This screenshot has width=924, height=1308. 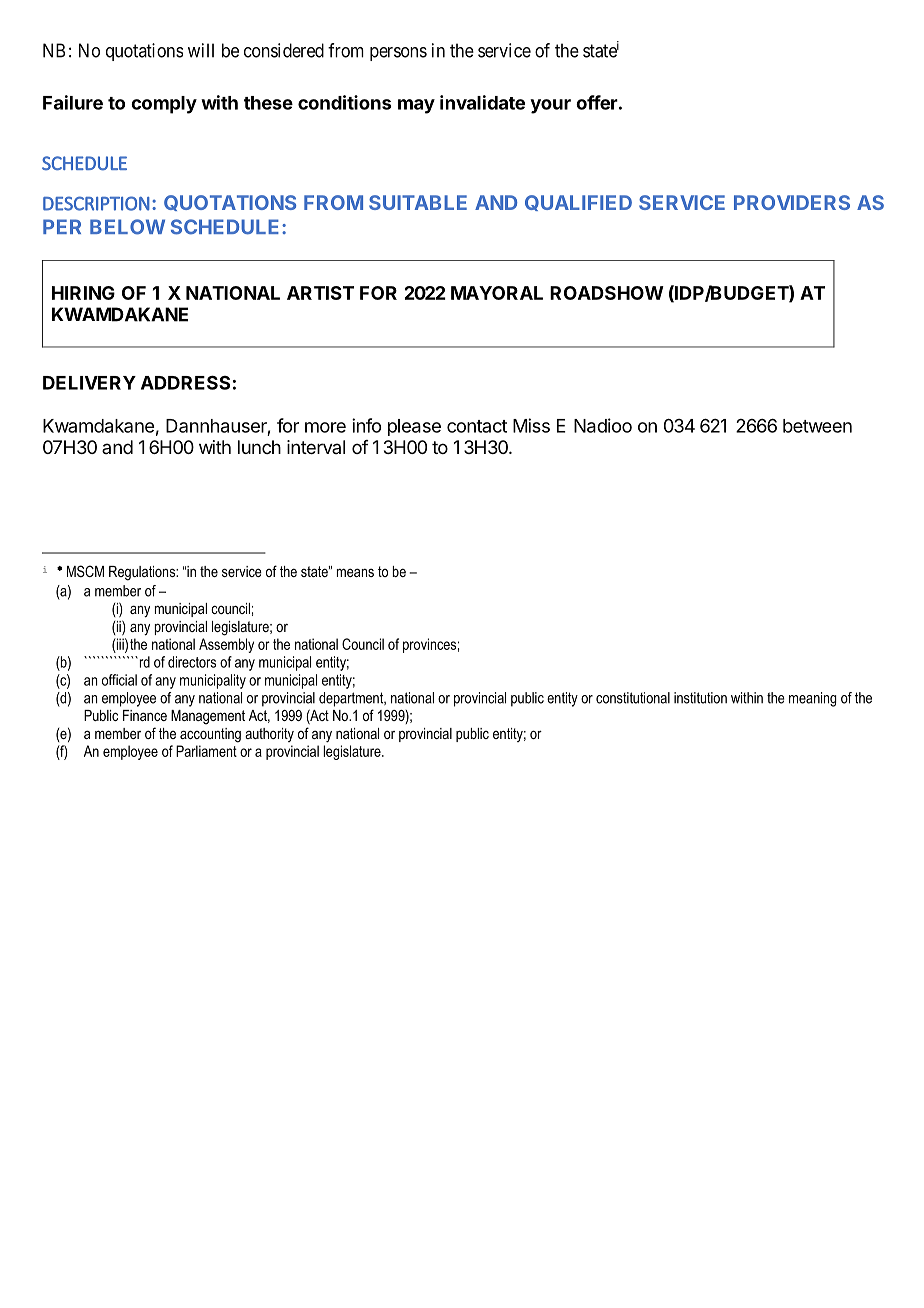 I want to click on will, so click(x=201, y=50).
